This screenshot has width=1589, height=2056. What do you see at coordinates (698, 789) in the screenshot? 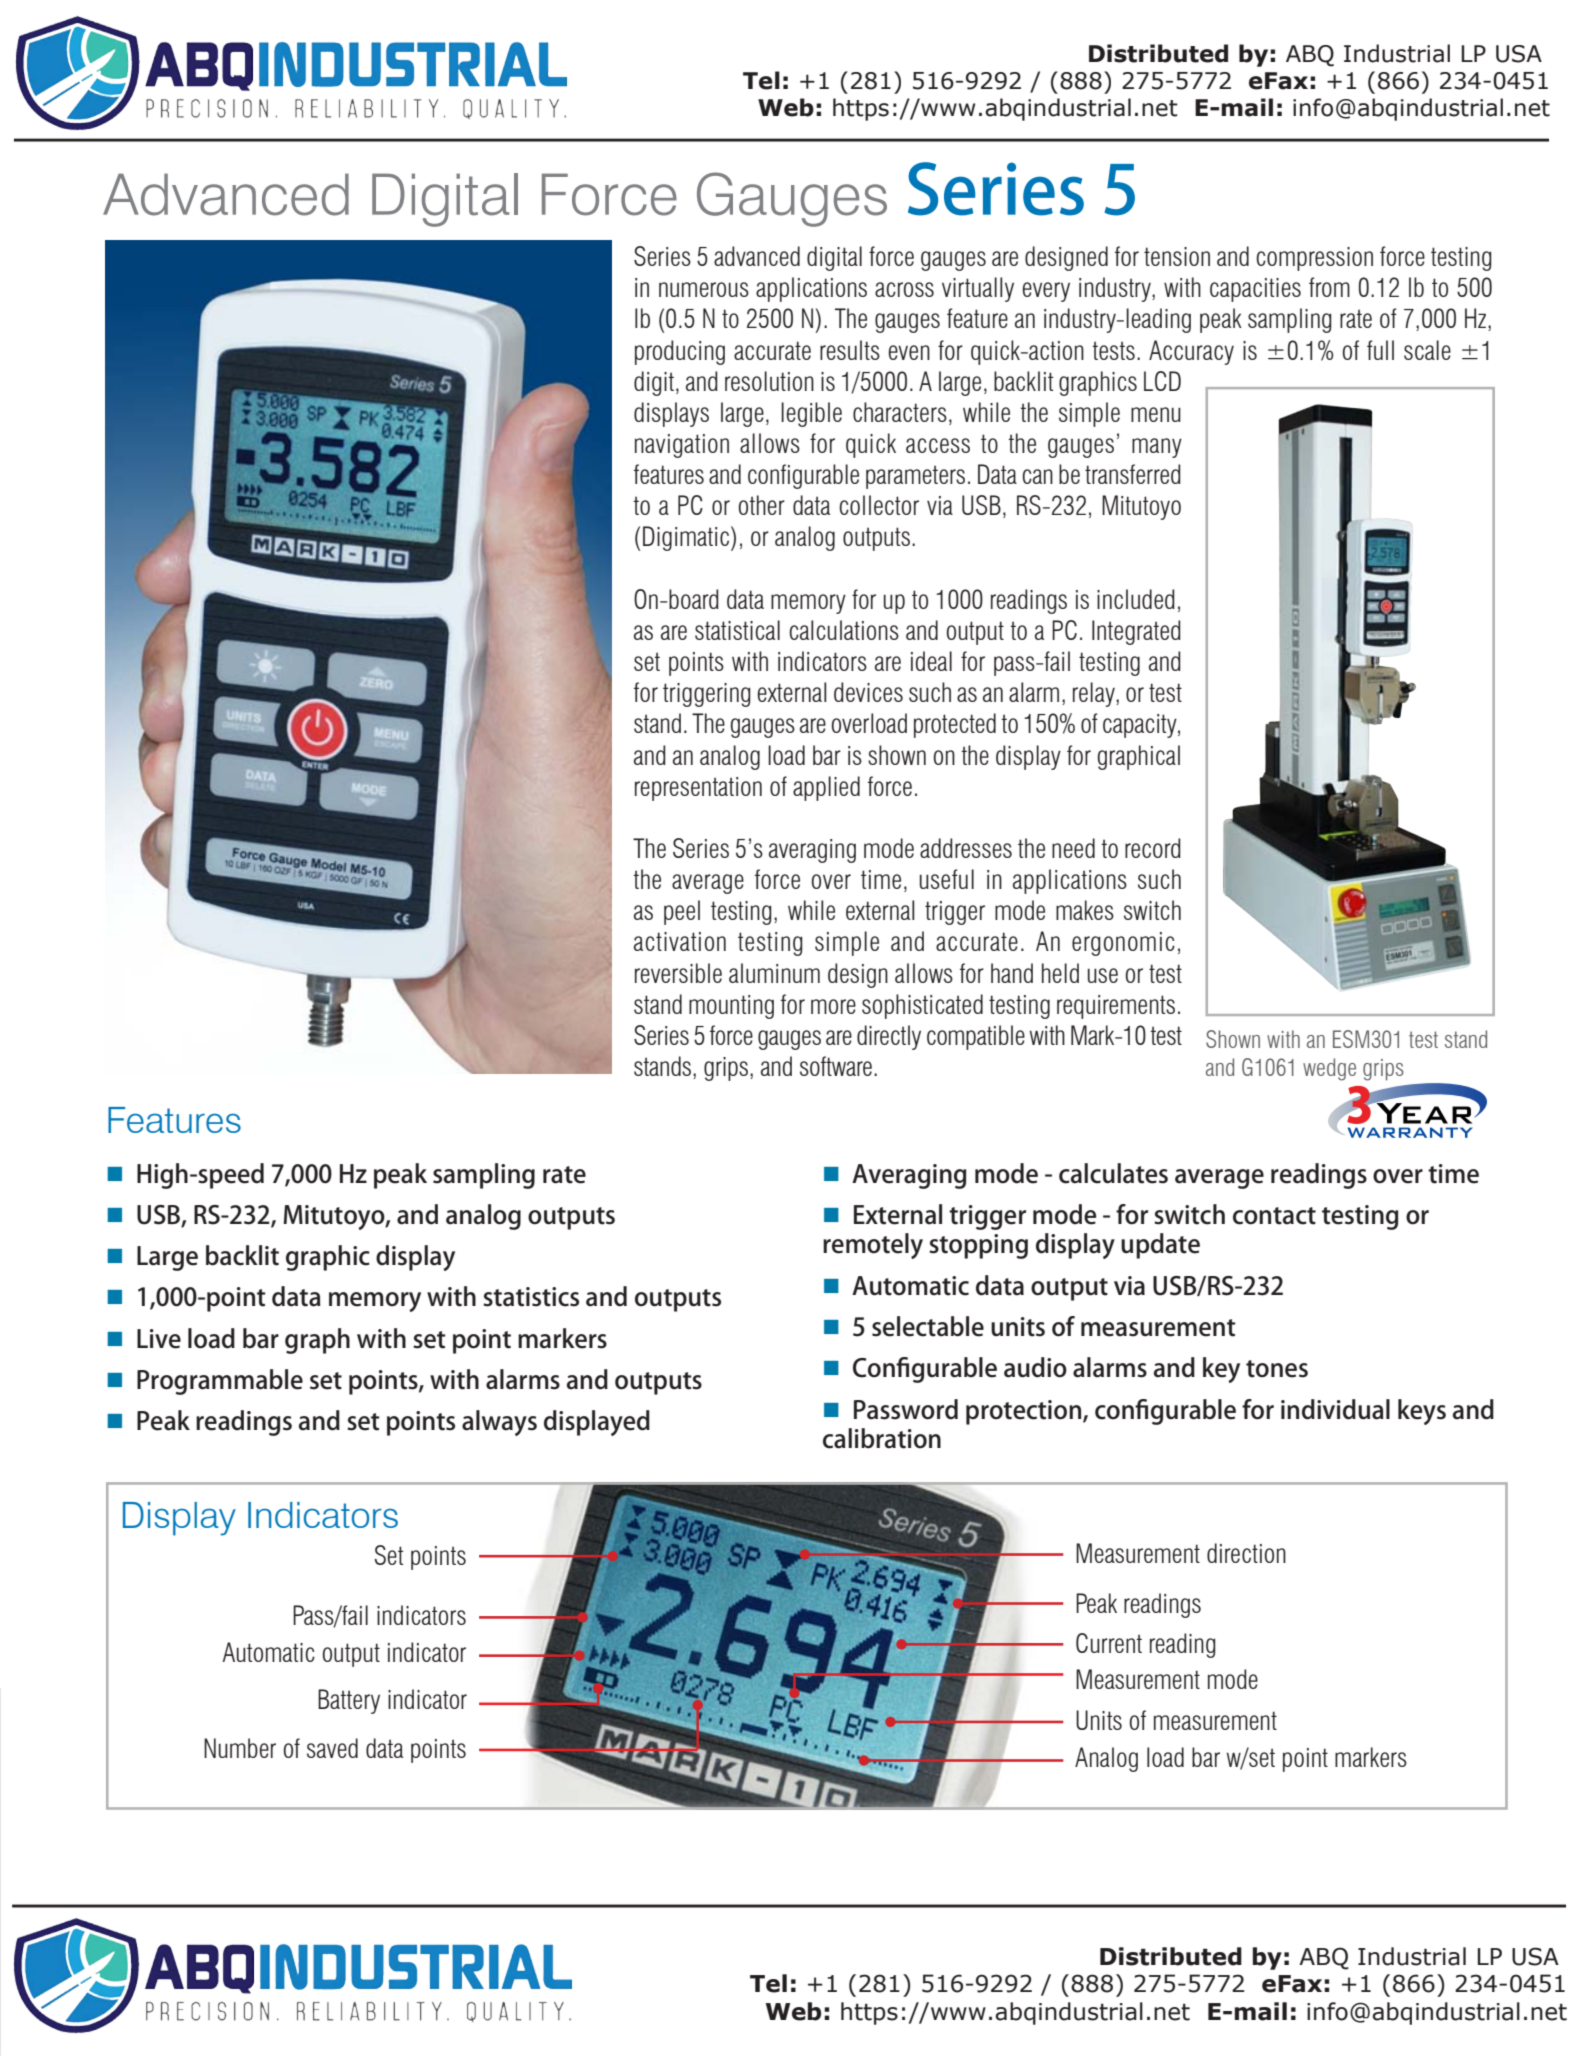
I see `representation` at bounding box center [698, 789].
